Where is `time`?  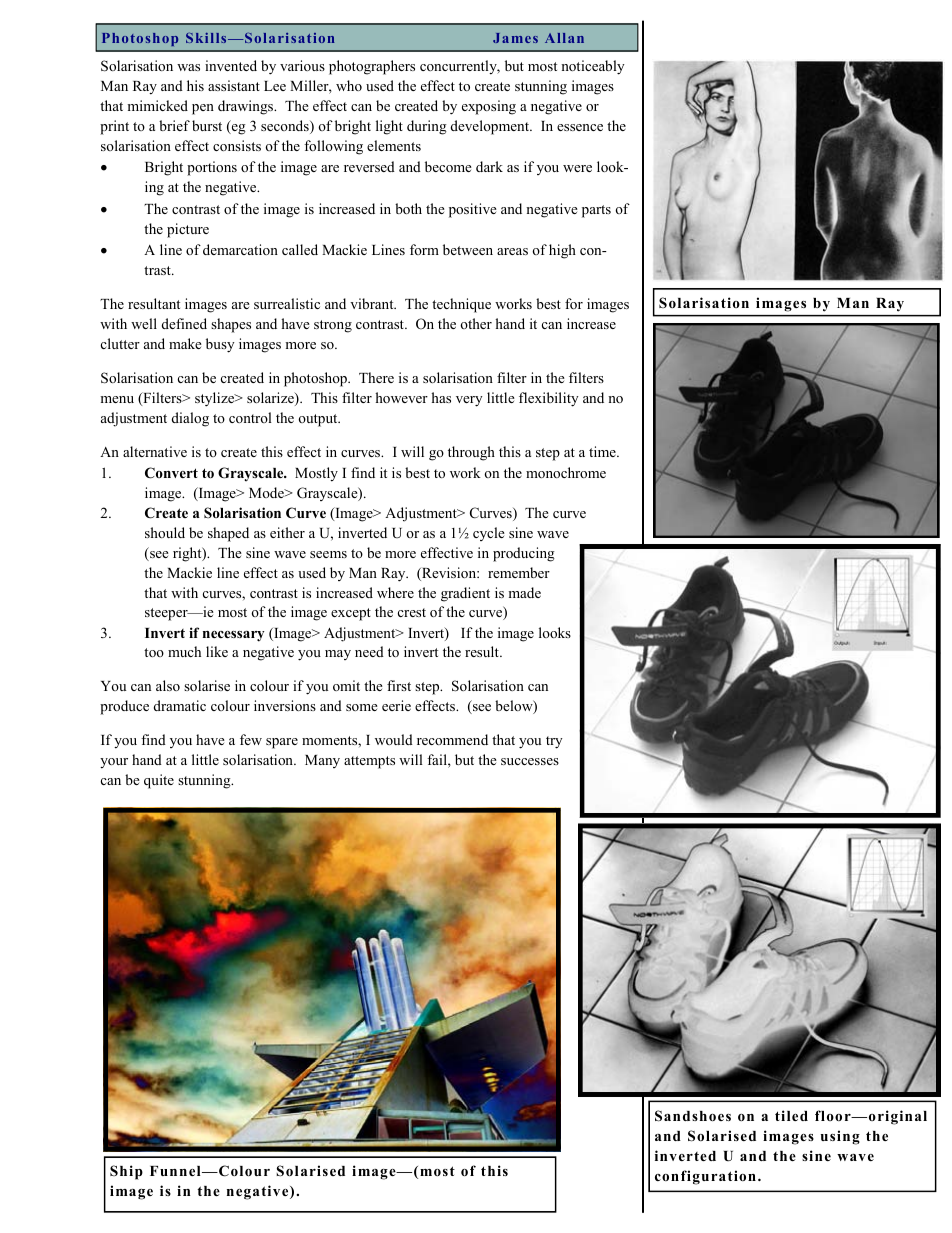
time is located at coordinates (603, 451).
